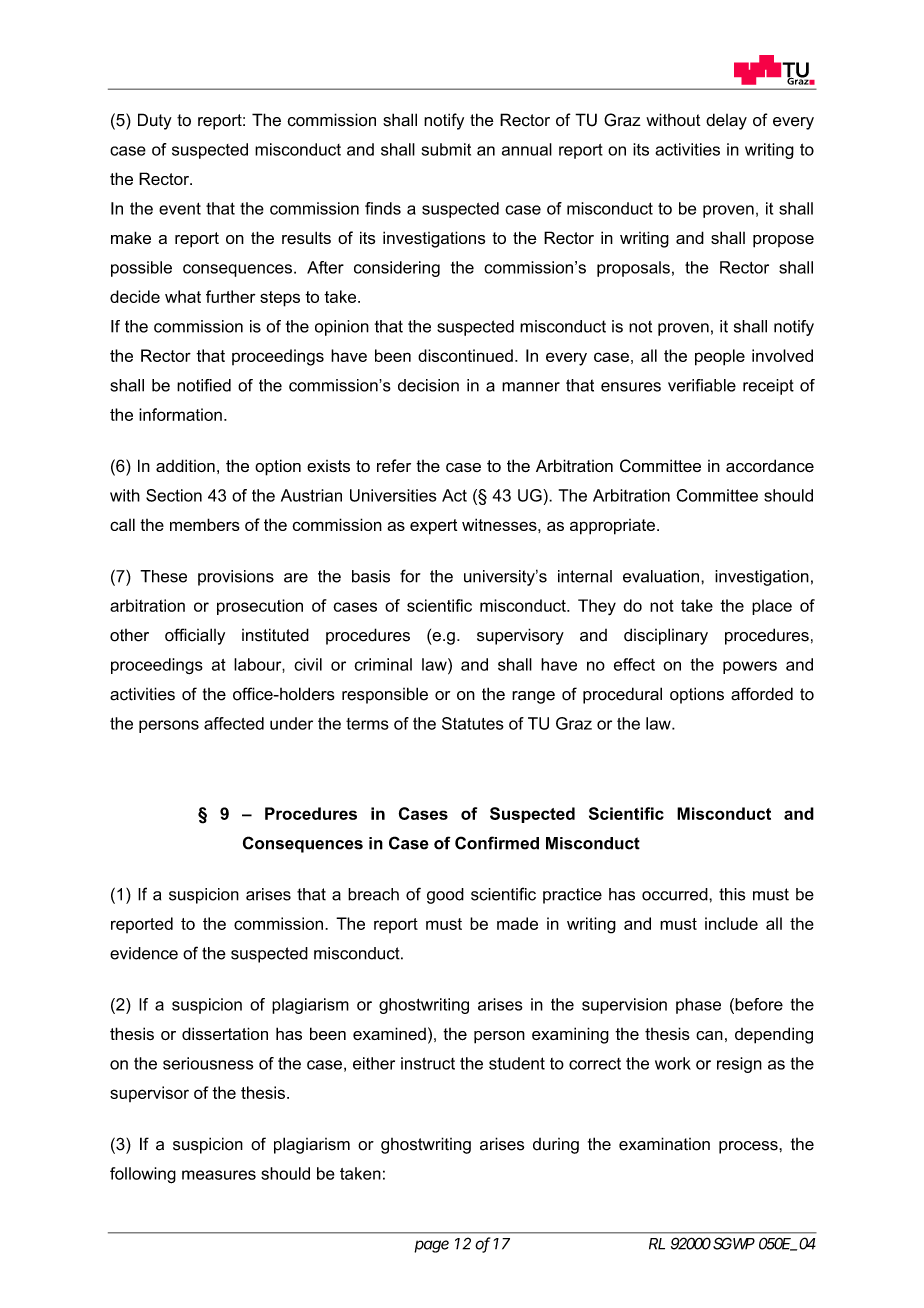 This screenshot has height=1308, width=924. Describe the element at coordinates (445, 896) in the screenshot. I see `good` at that location.
